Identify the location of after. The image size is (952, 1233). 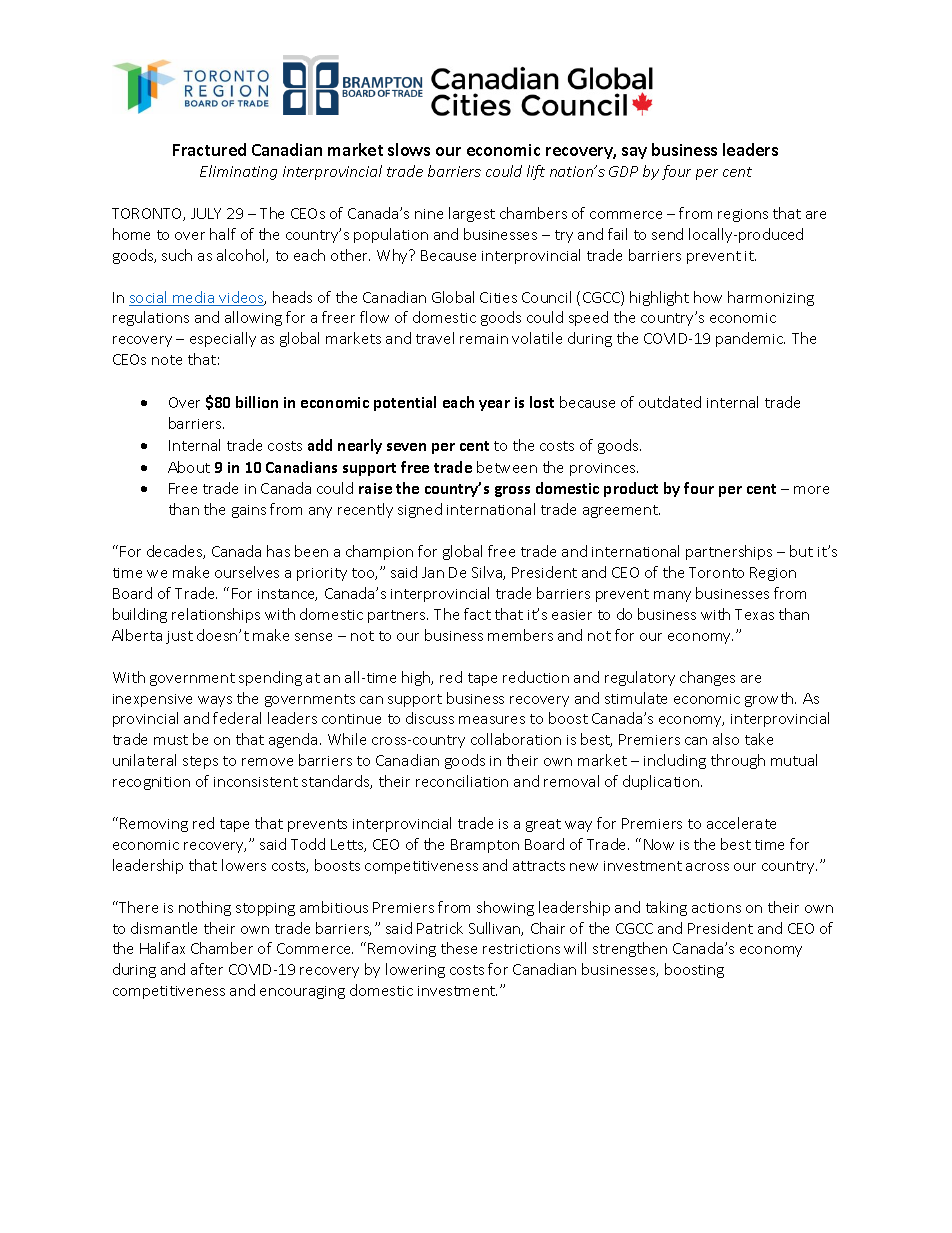
(207, 969).
